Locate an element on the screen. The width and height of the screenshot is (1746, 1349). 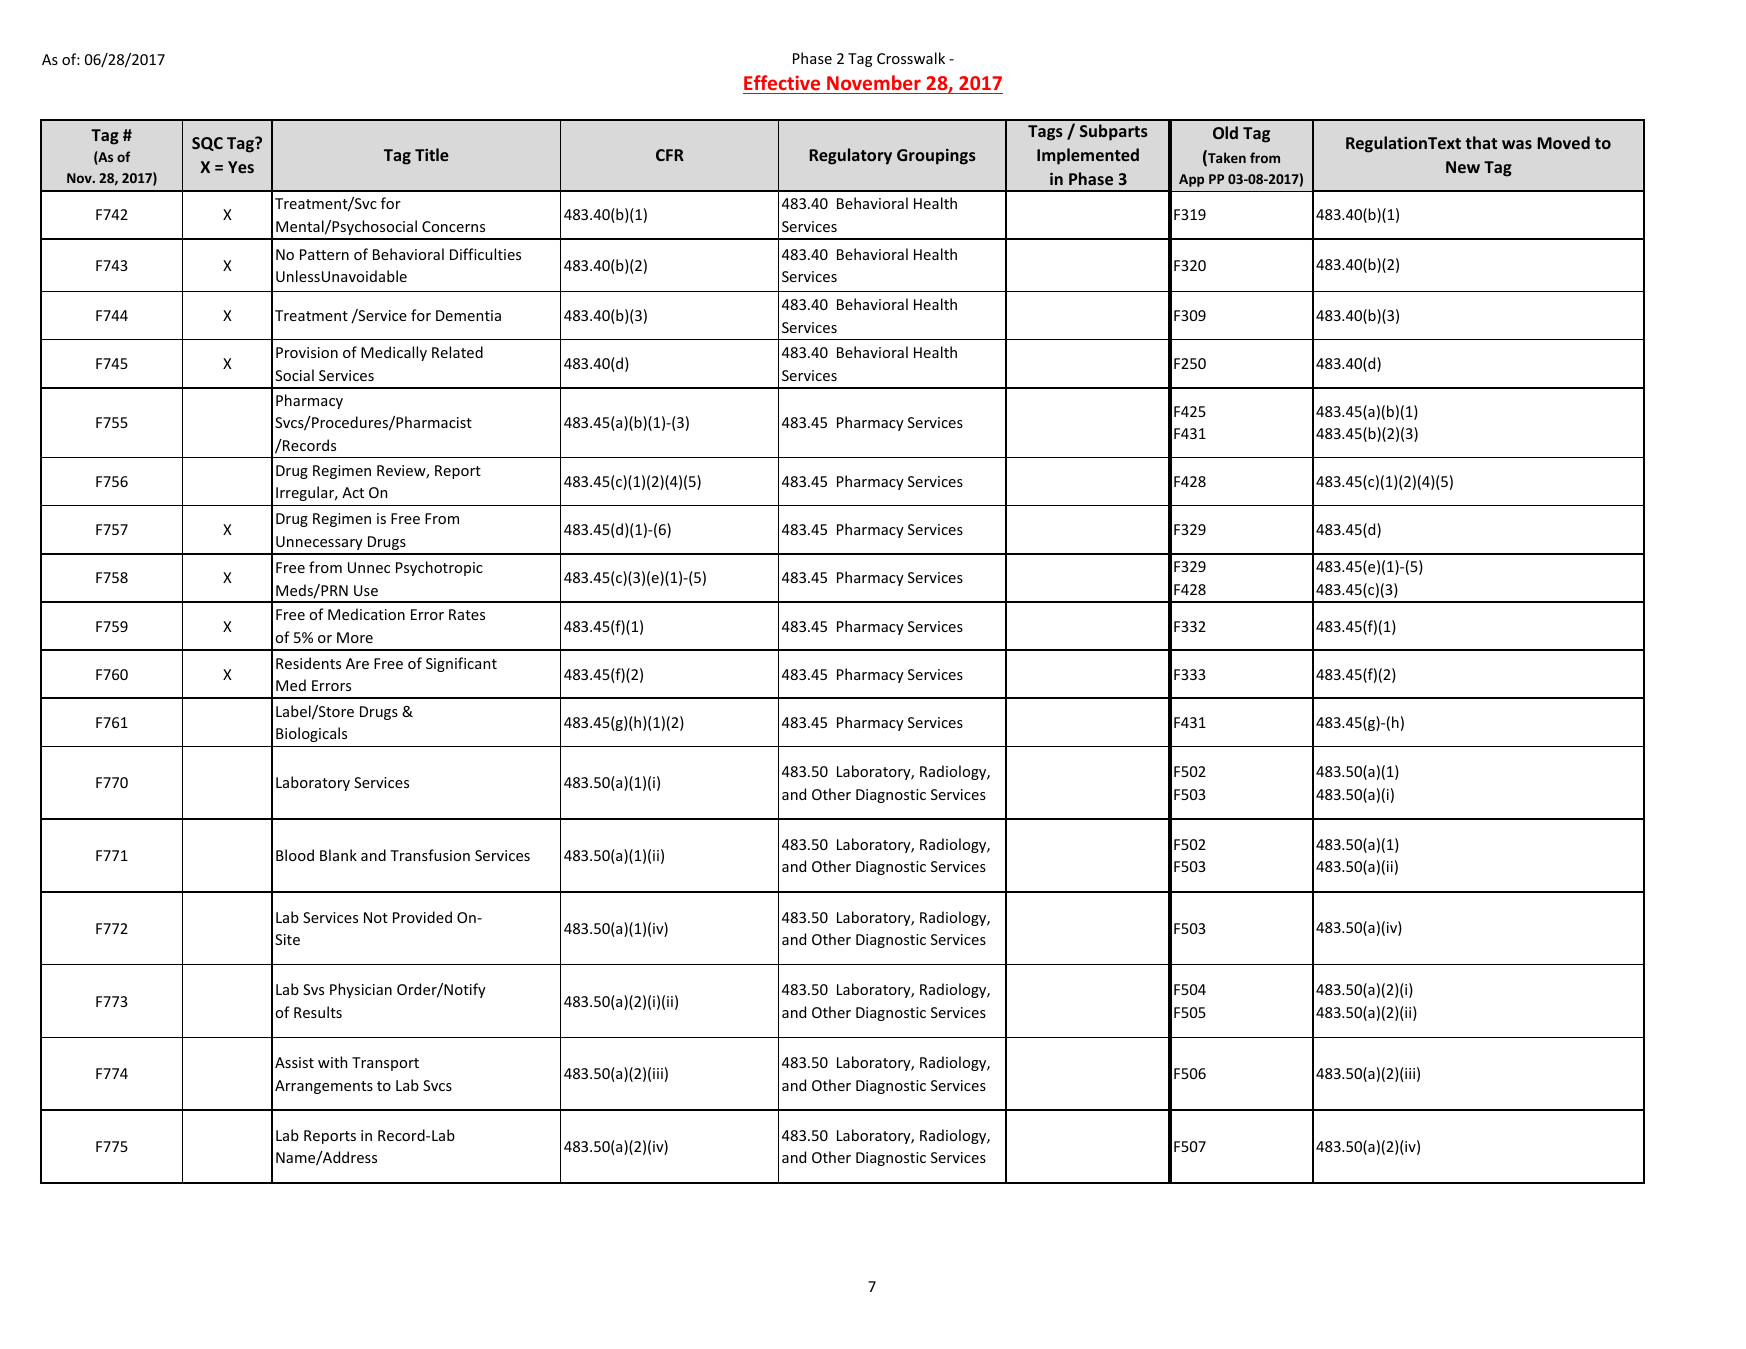
November is located at coordinates (874, 82).
